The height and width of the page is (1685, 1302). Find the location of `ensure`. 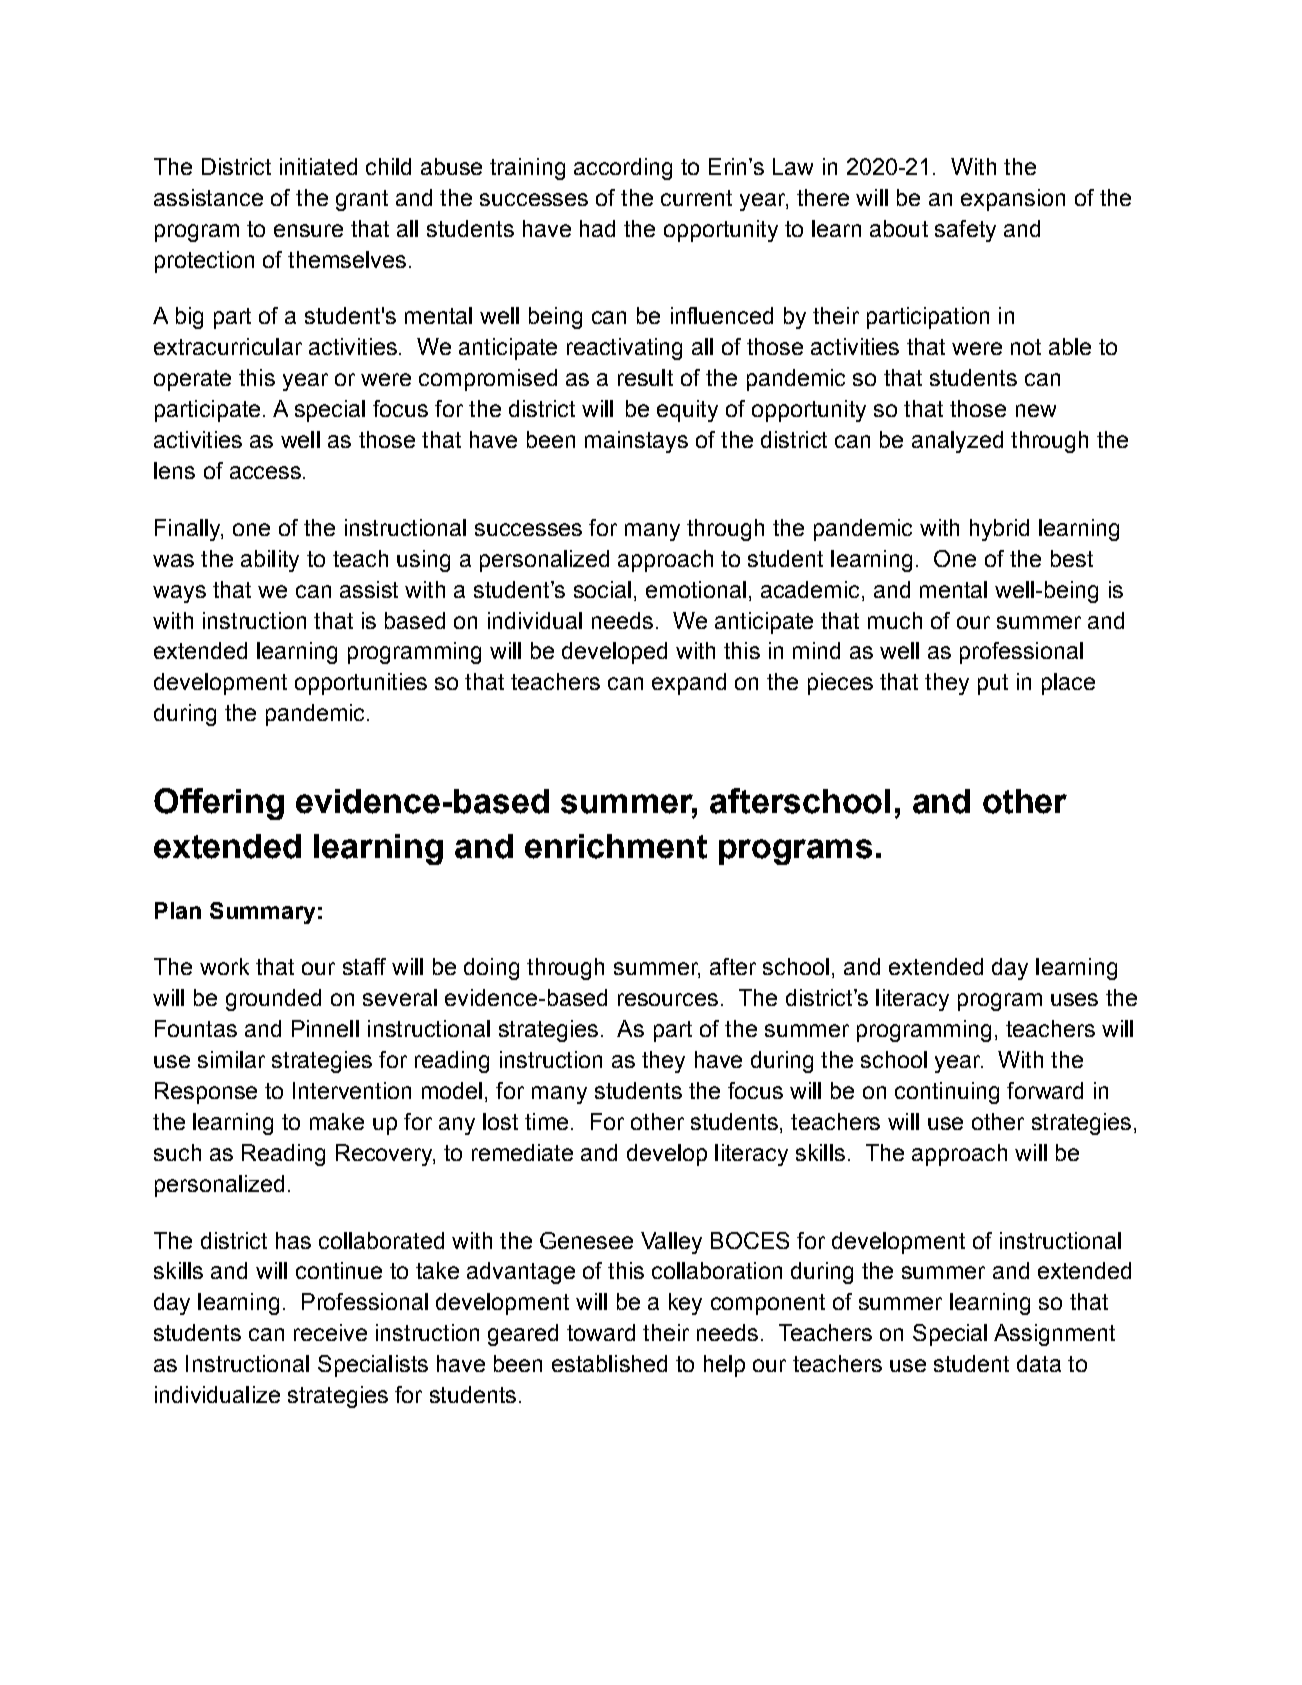

ensure is located at coordinates (308, 230).
